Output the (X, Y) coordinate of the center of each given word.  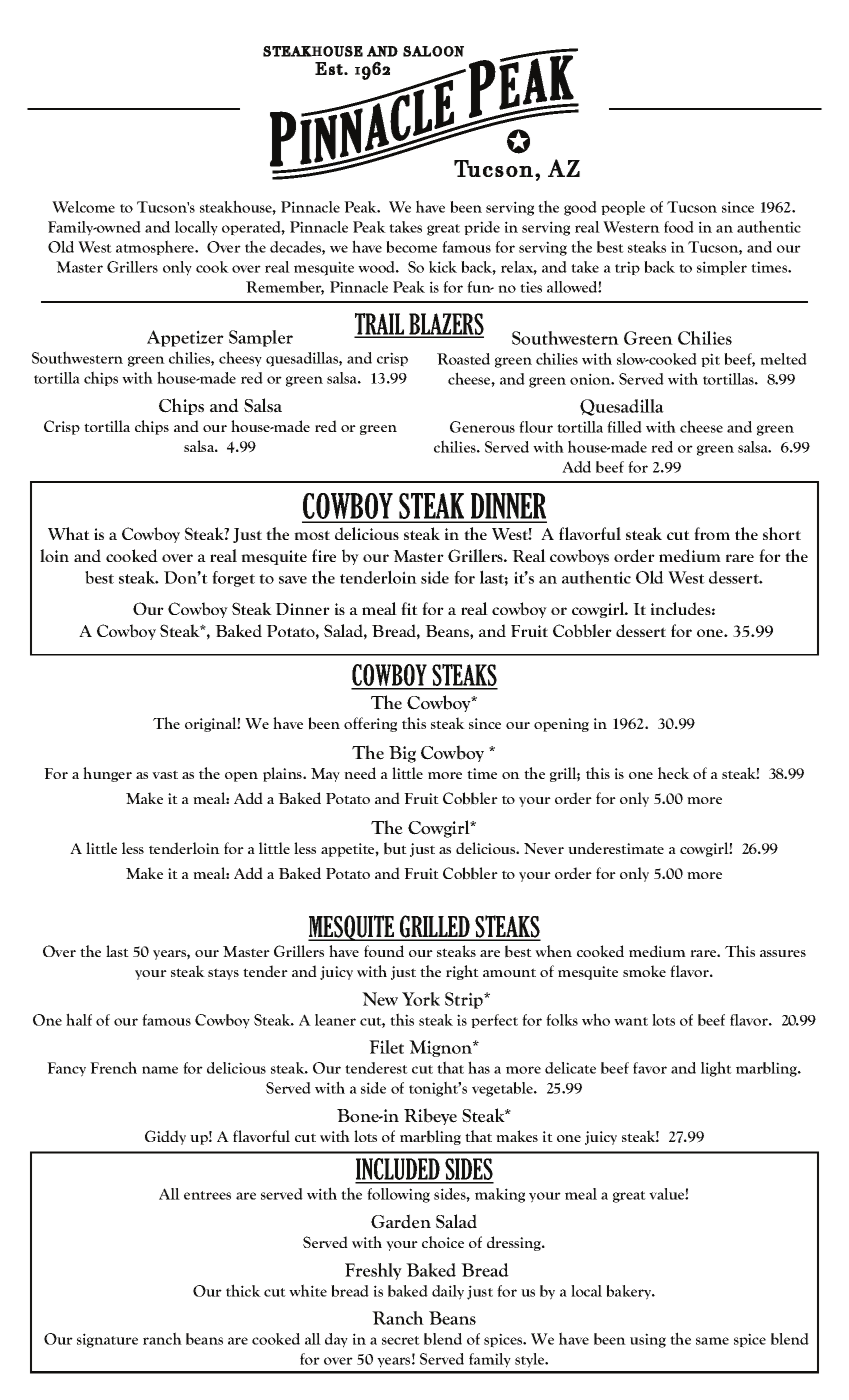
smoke (644, 971)
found (384, 951)
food (679, 227)
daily (448, 1292)
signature (107, 1340)
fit (409, 608)
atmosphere (156, 248)
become (411, 247)
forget (233, 579)
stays (223, 974)
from (712, 533)
